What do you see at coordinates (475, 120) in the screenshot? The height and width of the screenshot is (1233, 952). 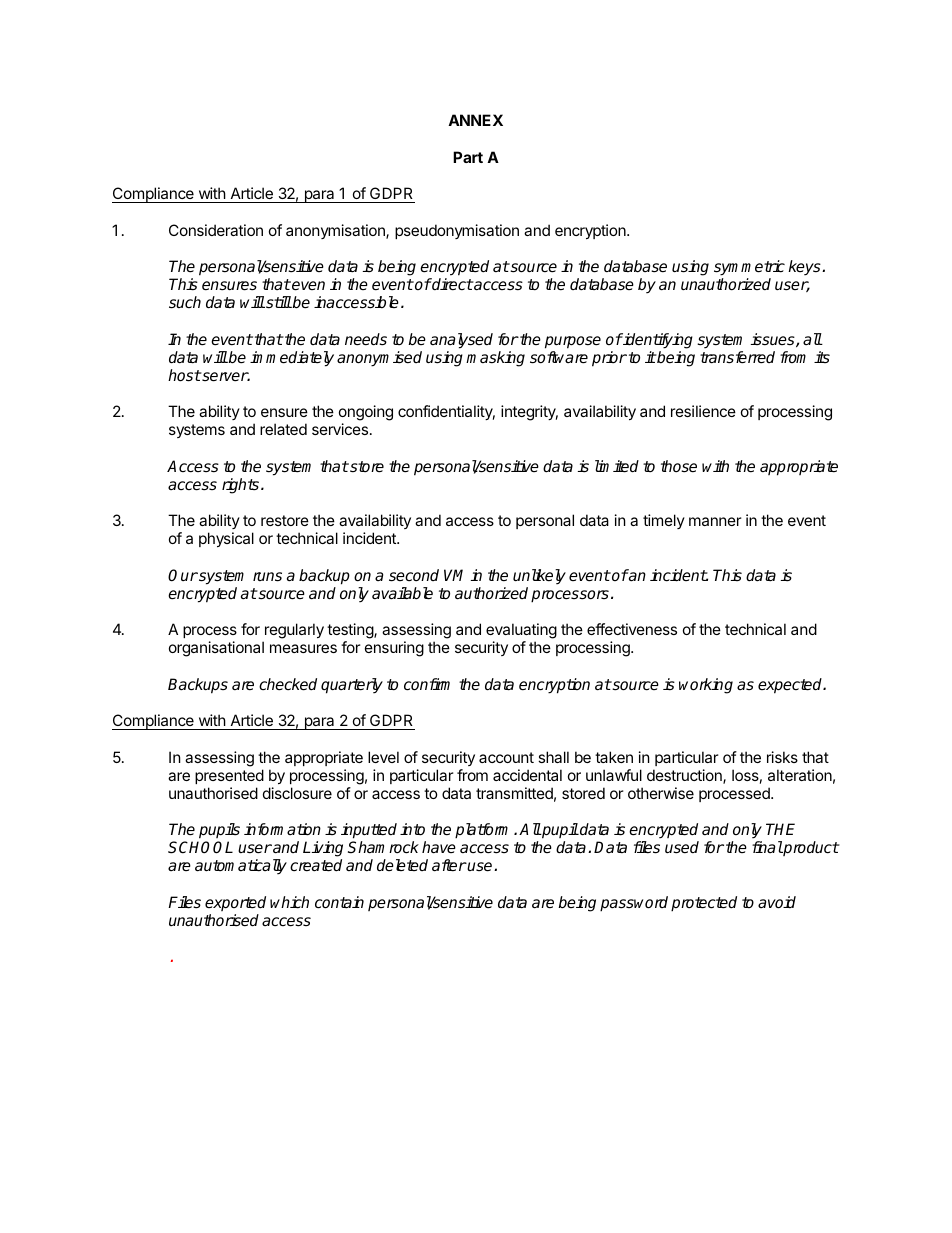 I see `ANNEX` at bounding box center [475, 120].
